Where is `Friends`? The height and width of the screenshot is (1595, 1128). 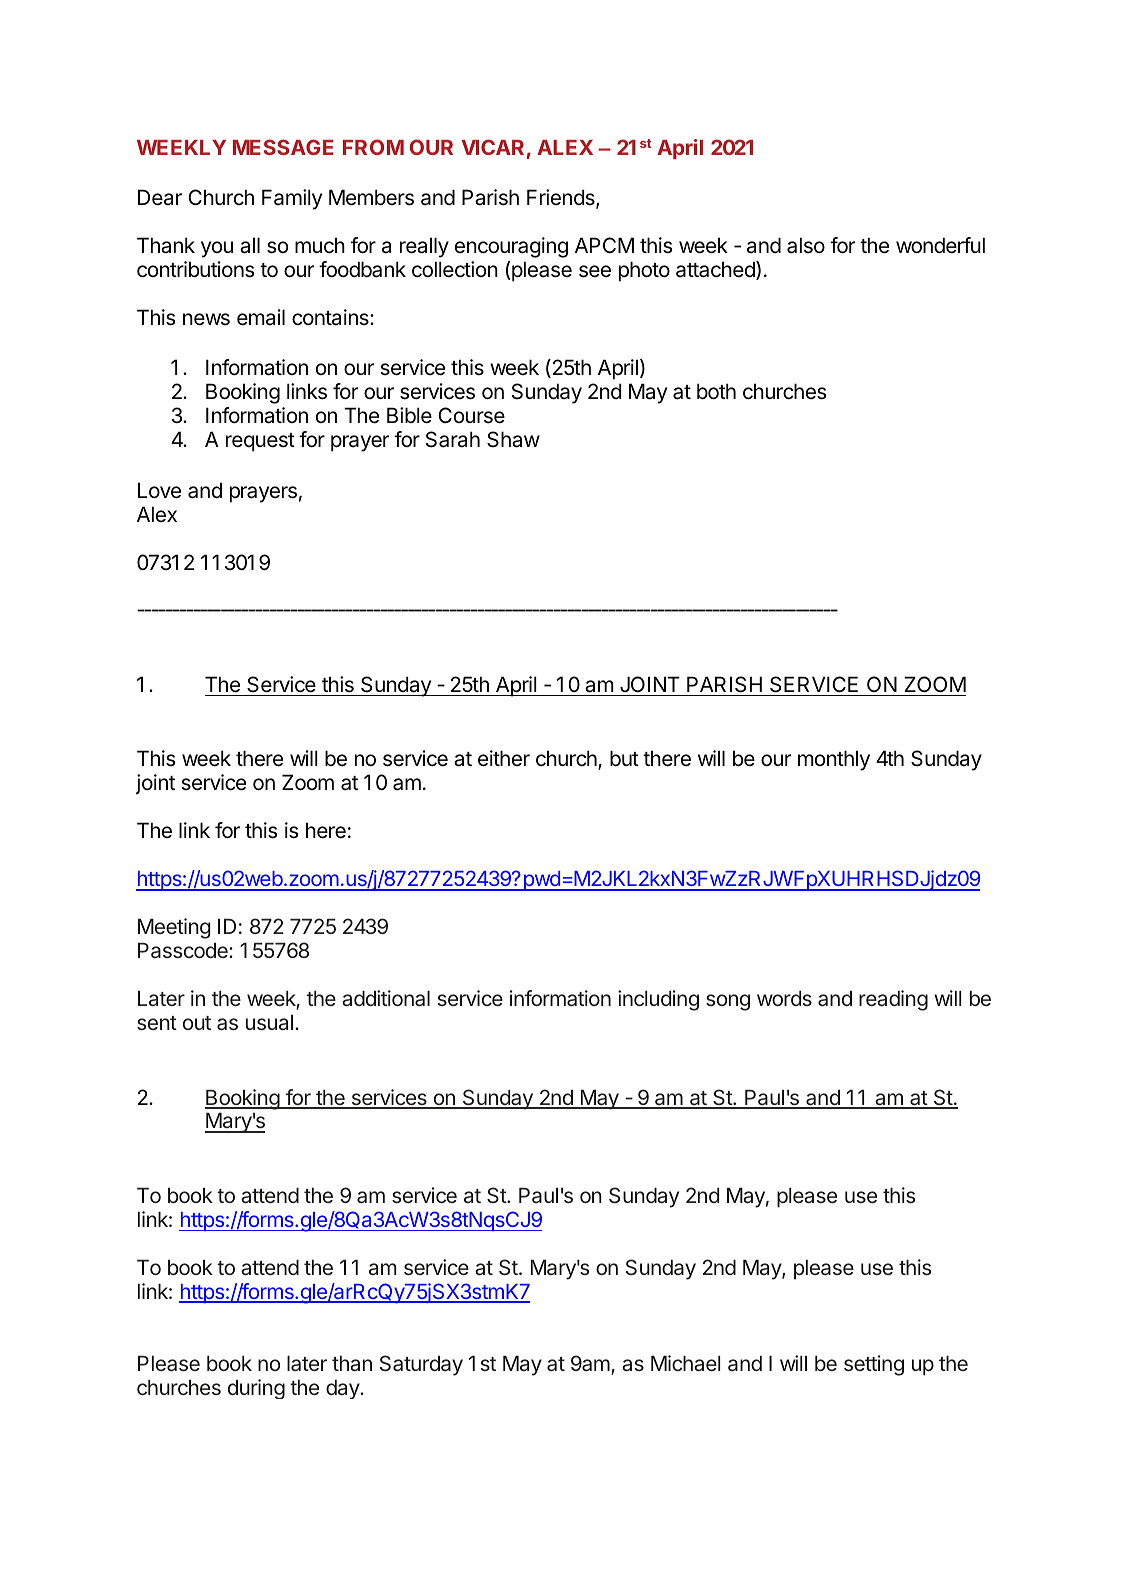
Friends is located at coordinates (562, 198).
